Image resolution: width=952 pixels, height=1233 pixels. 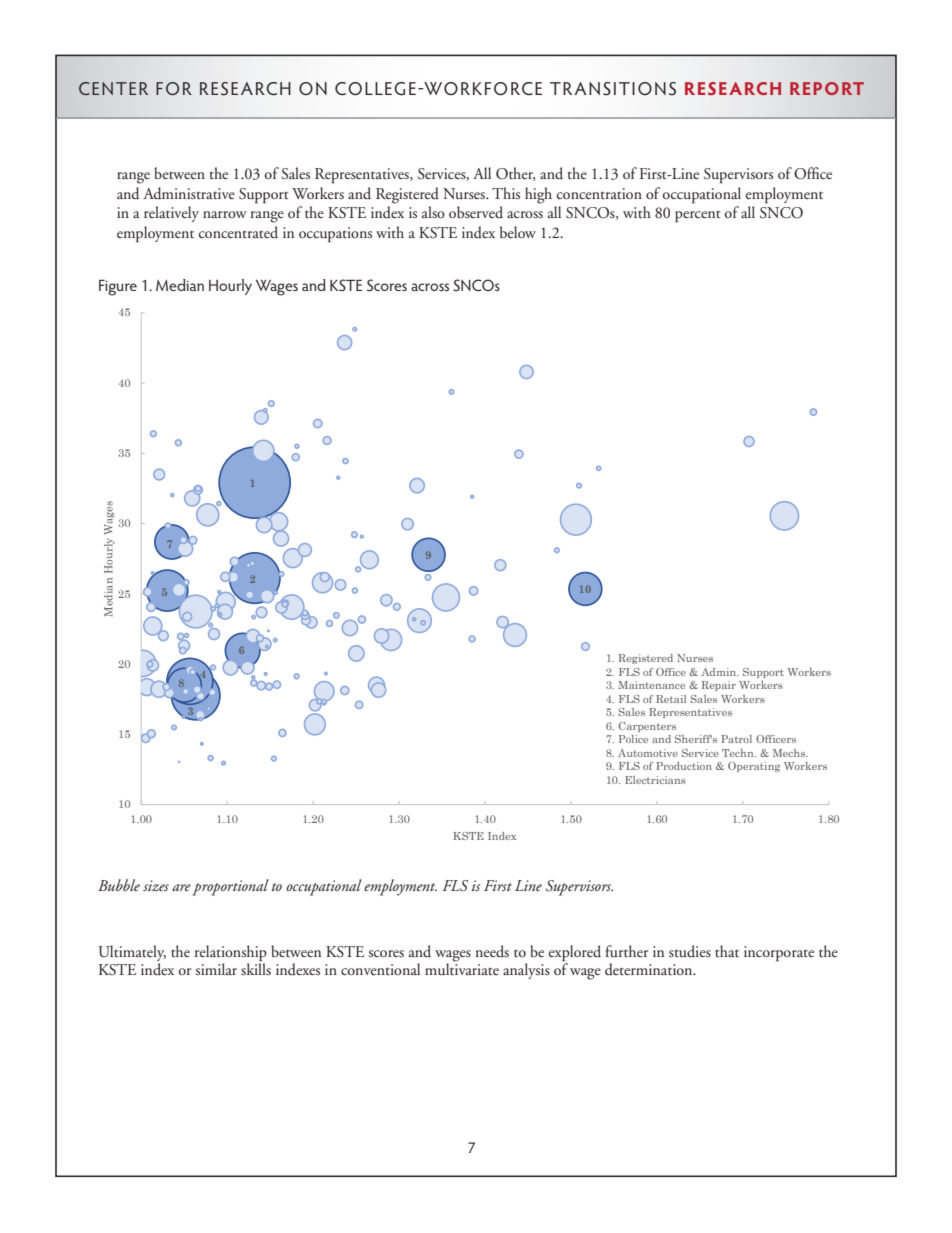 I want to click on concentrated, so click(x=238, y=232).
